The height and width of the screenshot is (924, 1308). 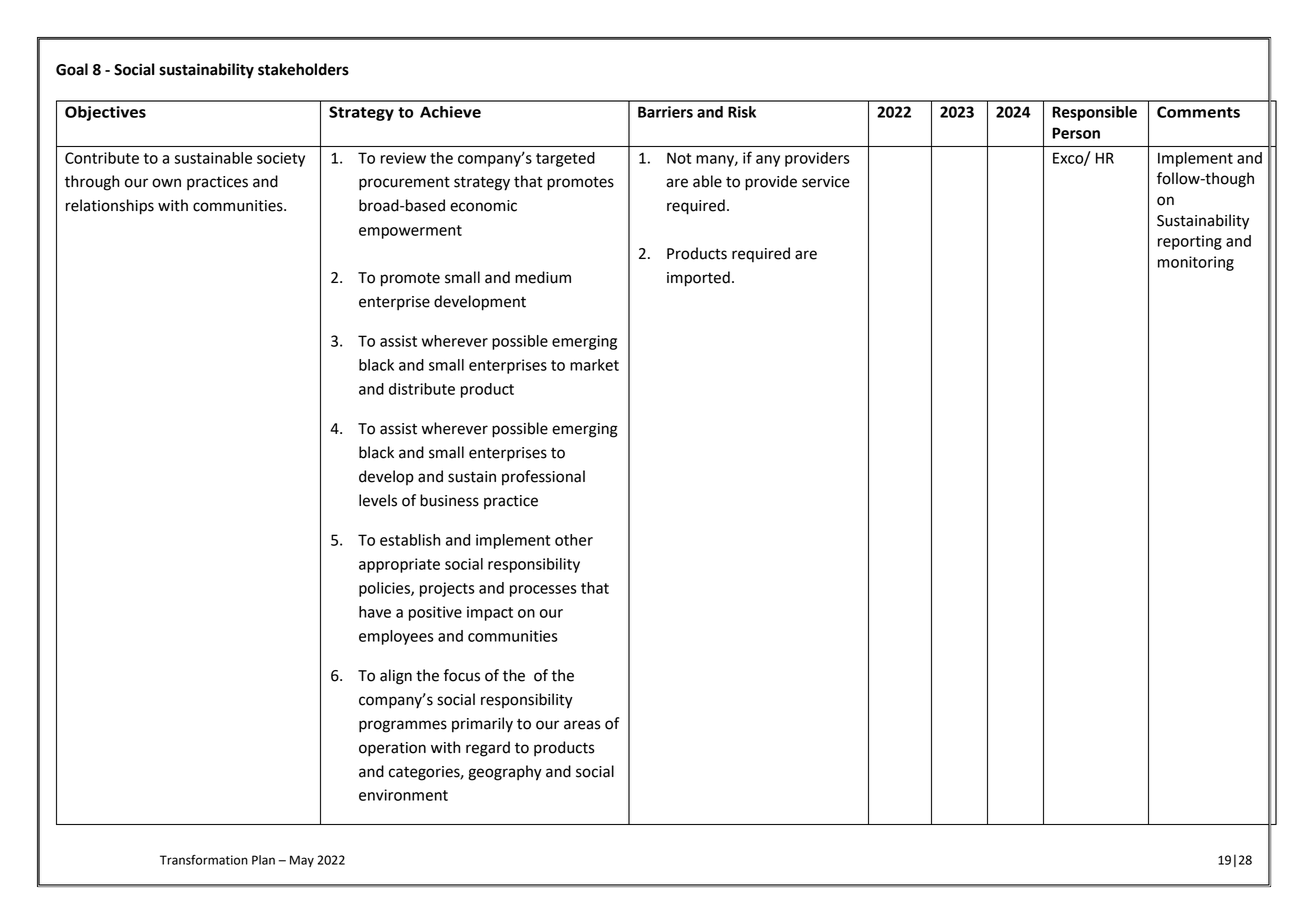 What do you see at coordinates (665, 112) in the screenshot?
I see `Barriers` at bounding box center [665, 112].
